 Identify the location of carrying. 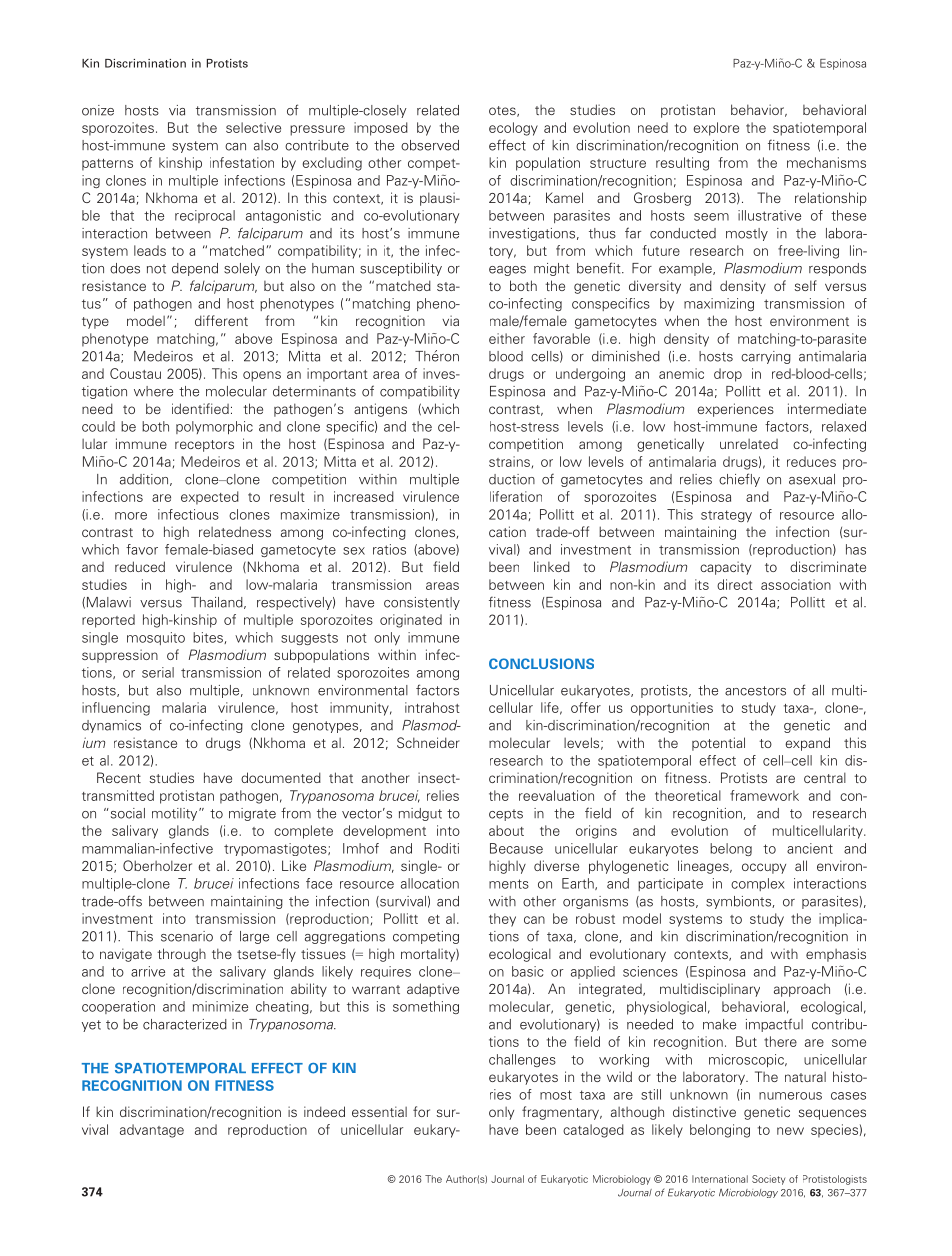
(766, 357).
